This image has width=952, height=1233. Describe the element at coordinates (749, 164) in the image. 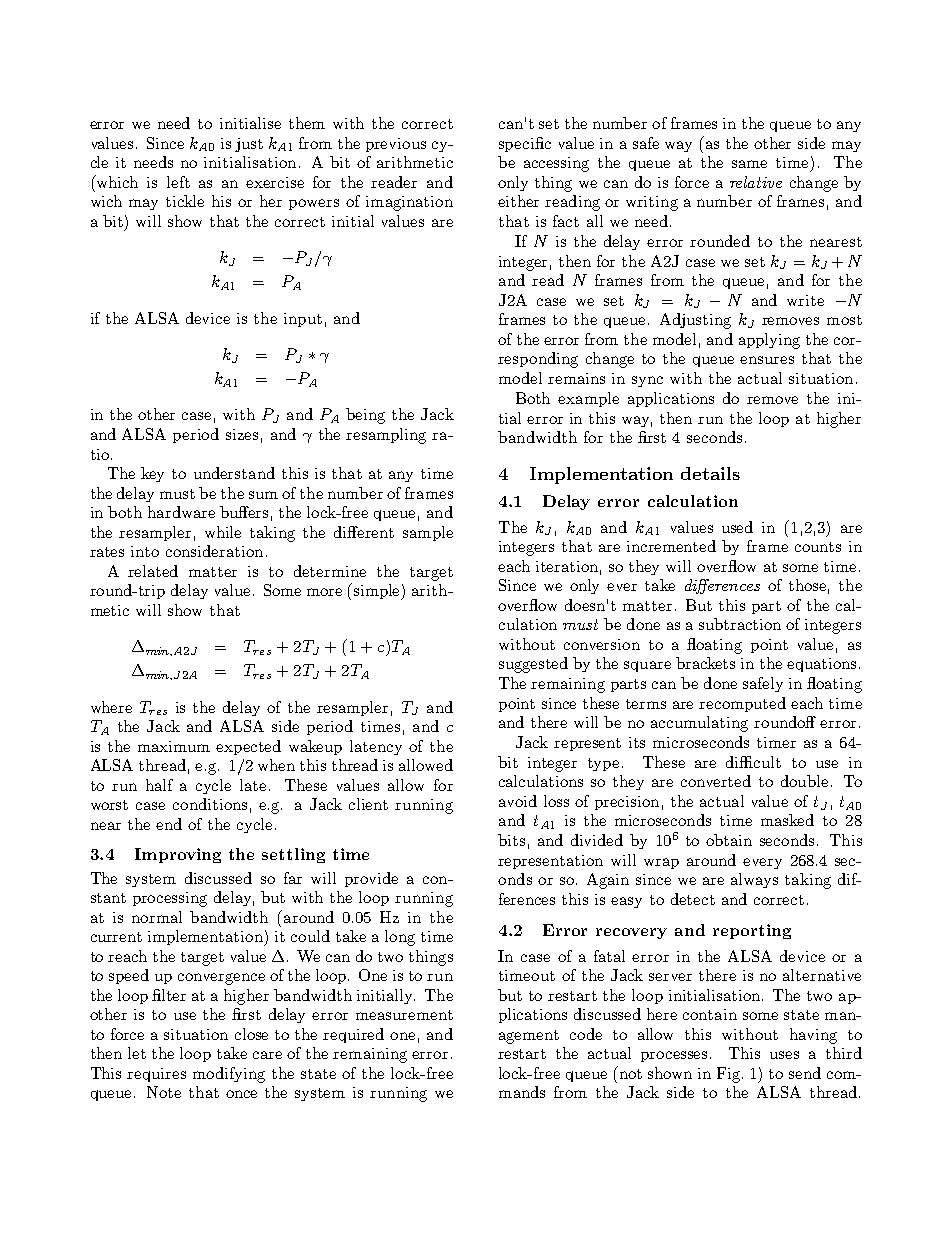

I see `same` at that location.
